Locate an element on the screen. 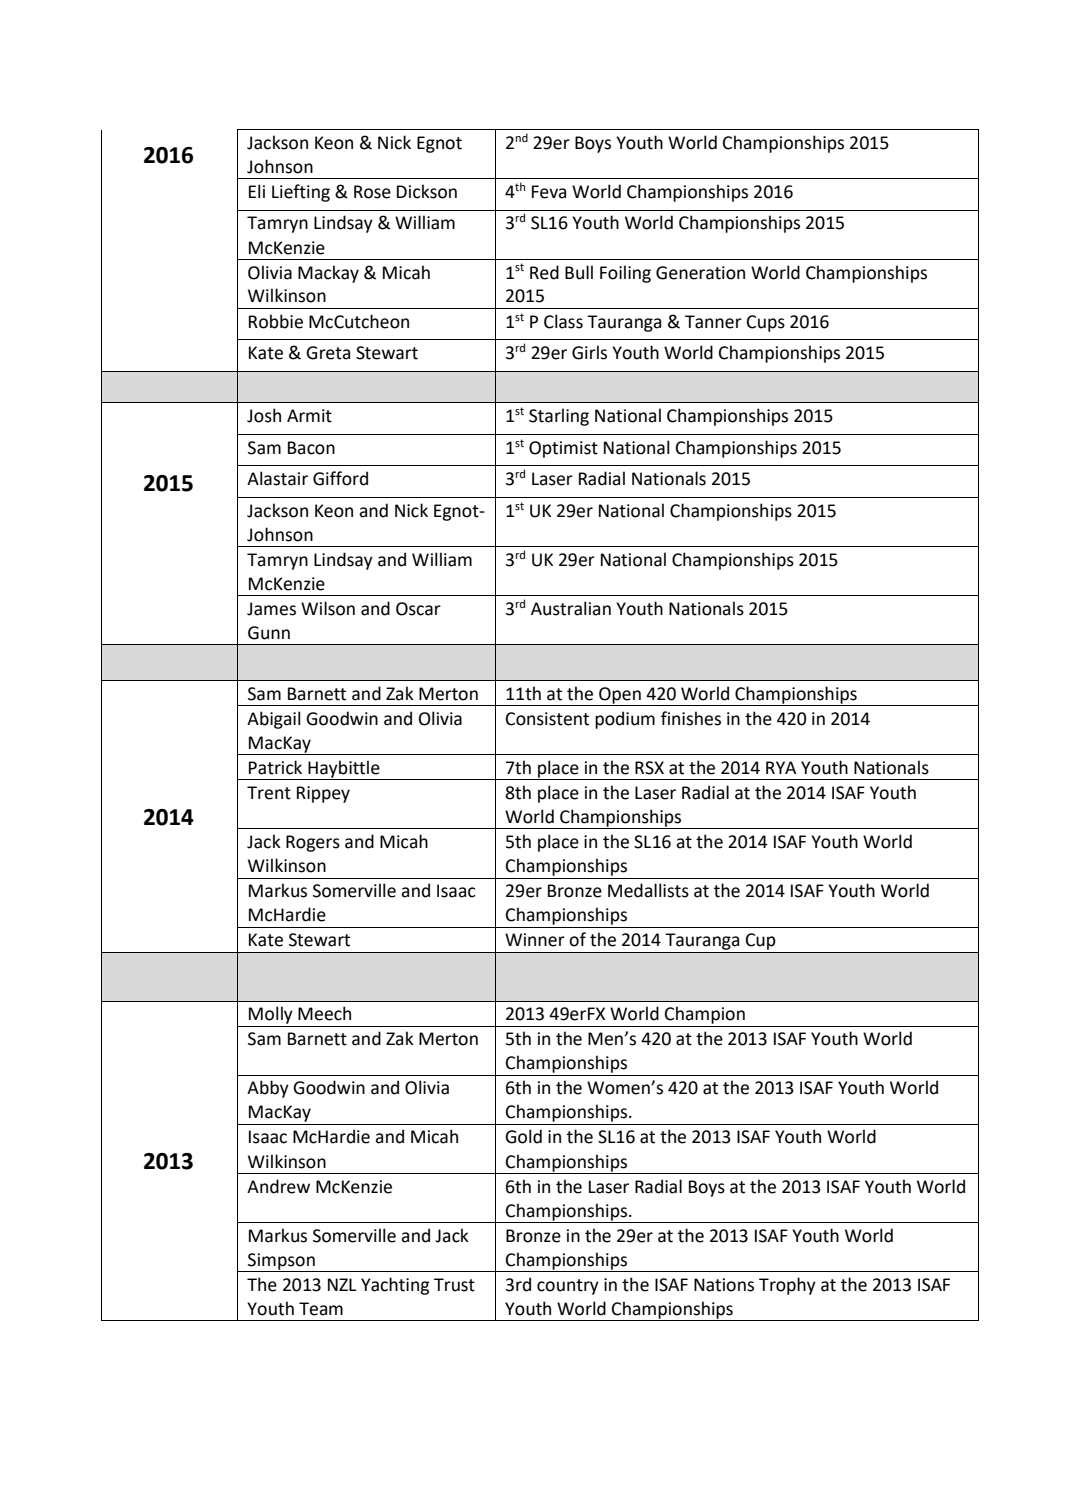 Image resolution: width=1068 pixels, height=1510 pixels. Feva is located at coordinates (549, 192).
